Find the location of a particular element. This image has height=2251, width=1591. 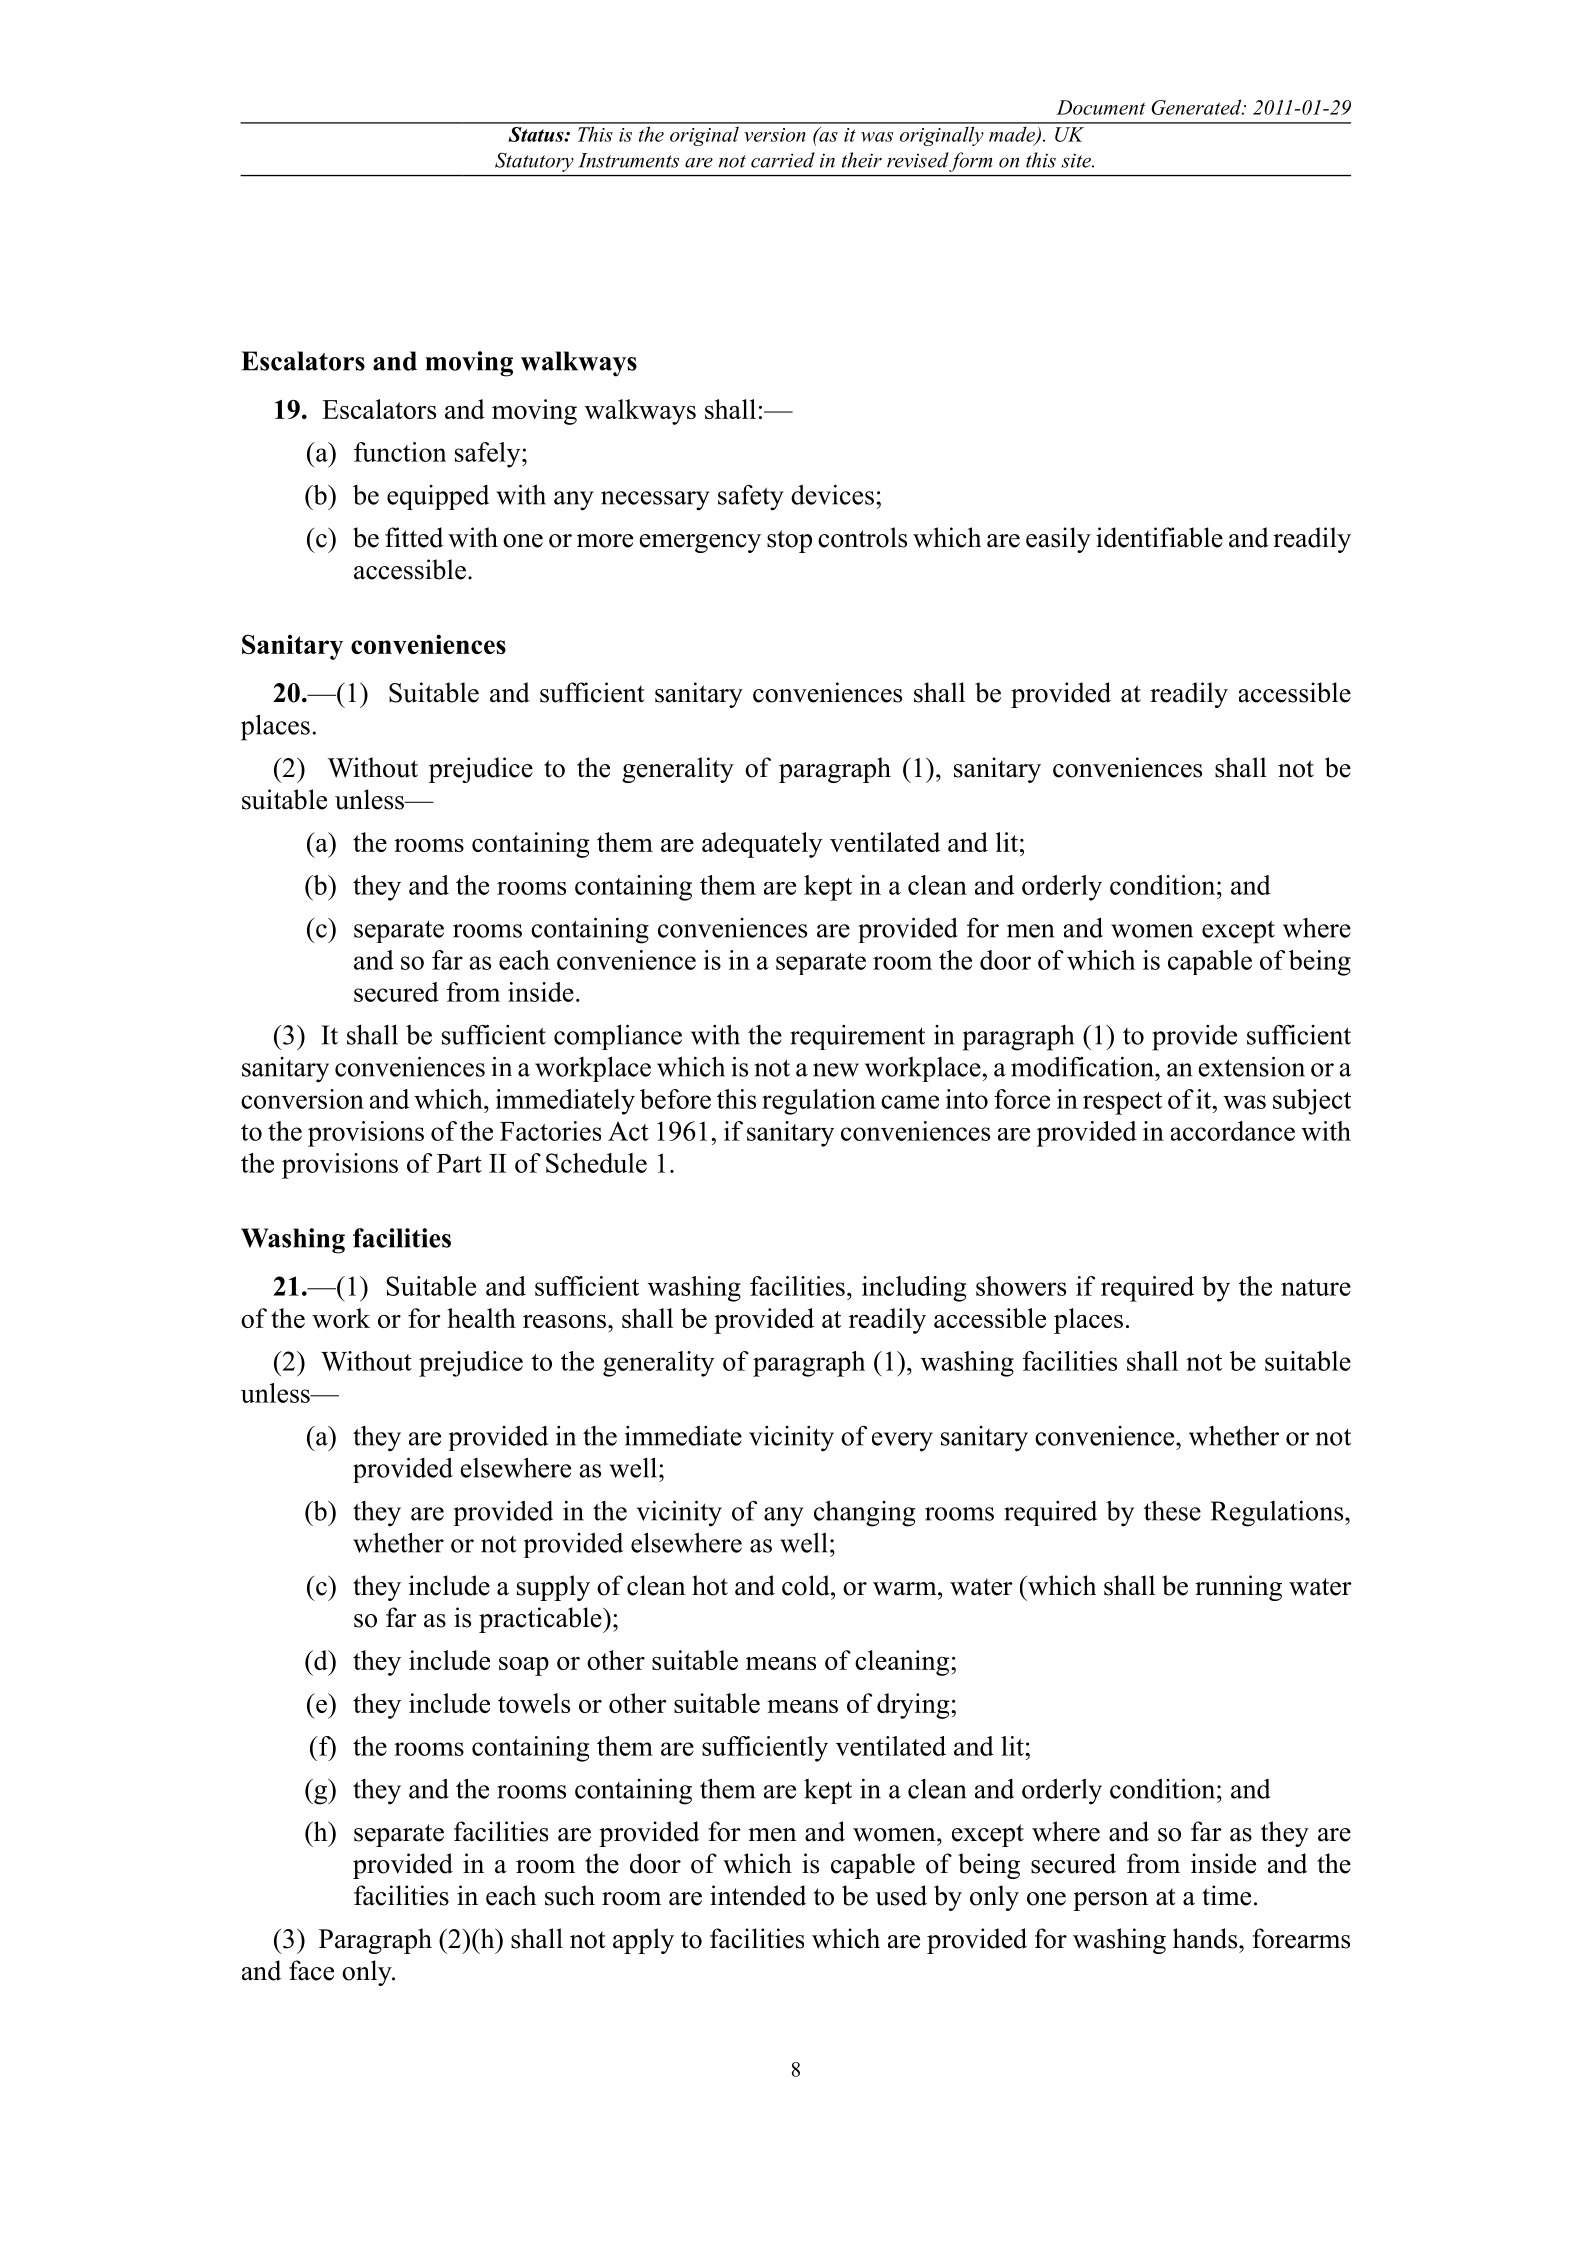

face is located at coordinates (311, 1970).
